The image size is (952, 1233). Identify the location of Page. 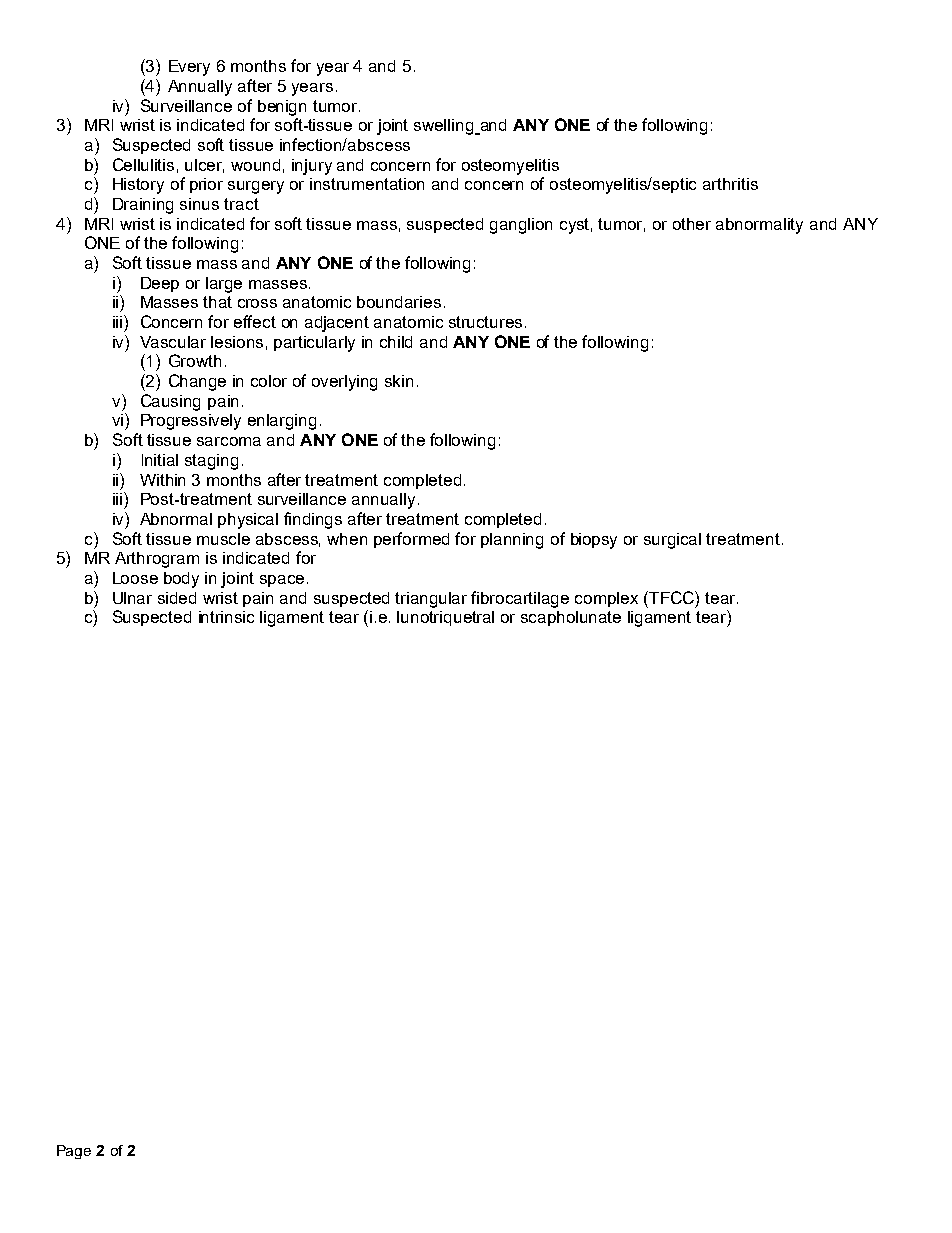
(74, 1152).
